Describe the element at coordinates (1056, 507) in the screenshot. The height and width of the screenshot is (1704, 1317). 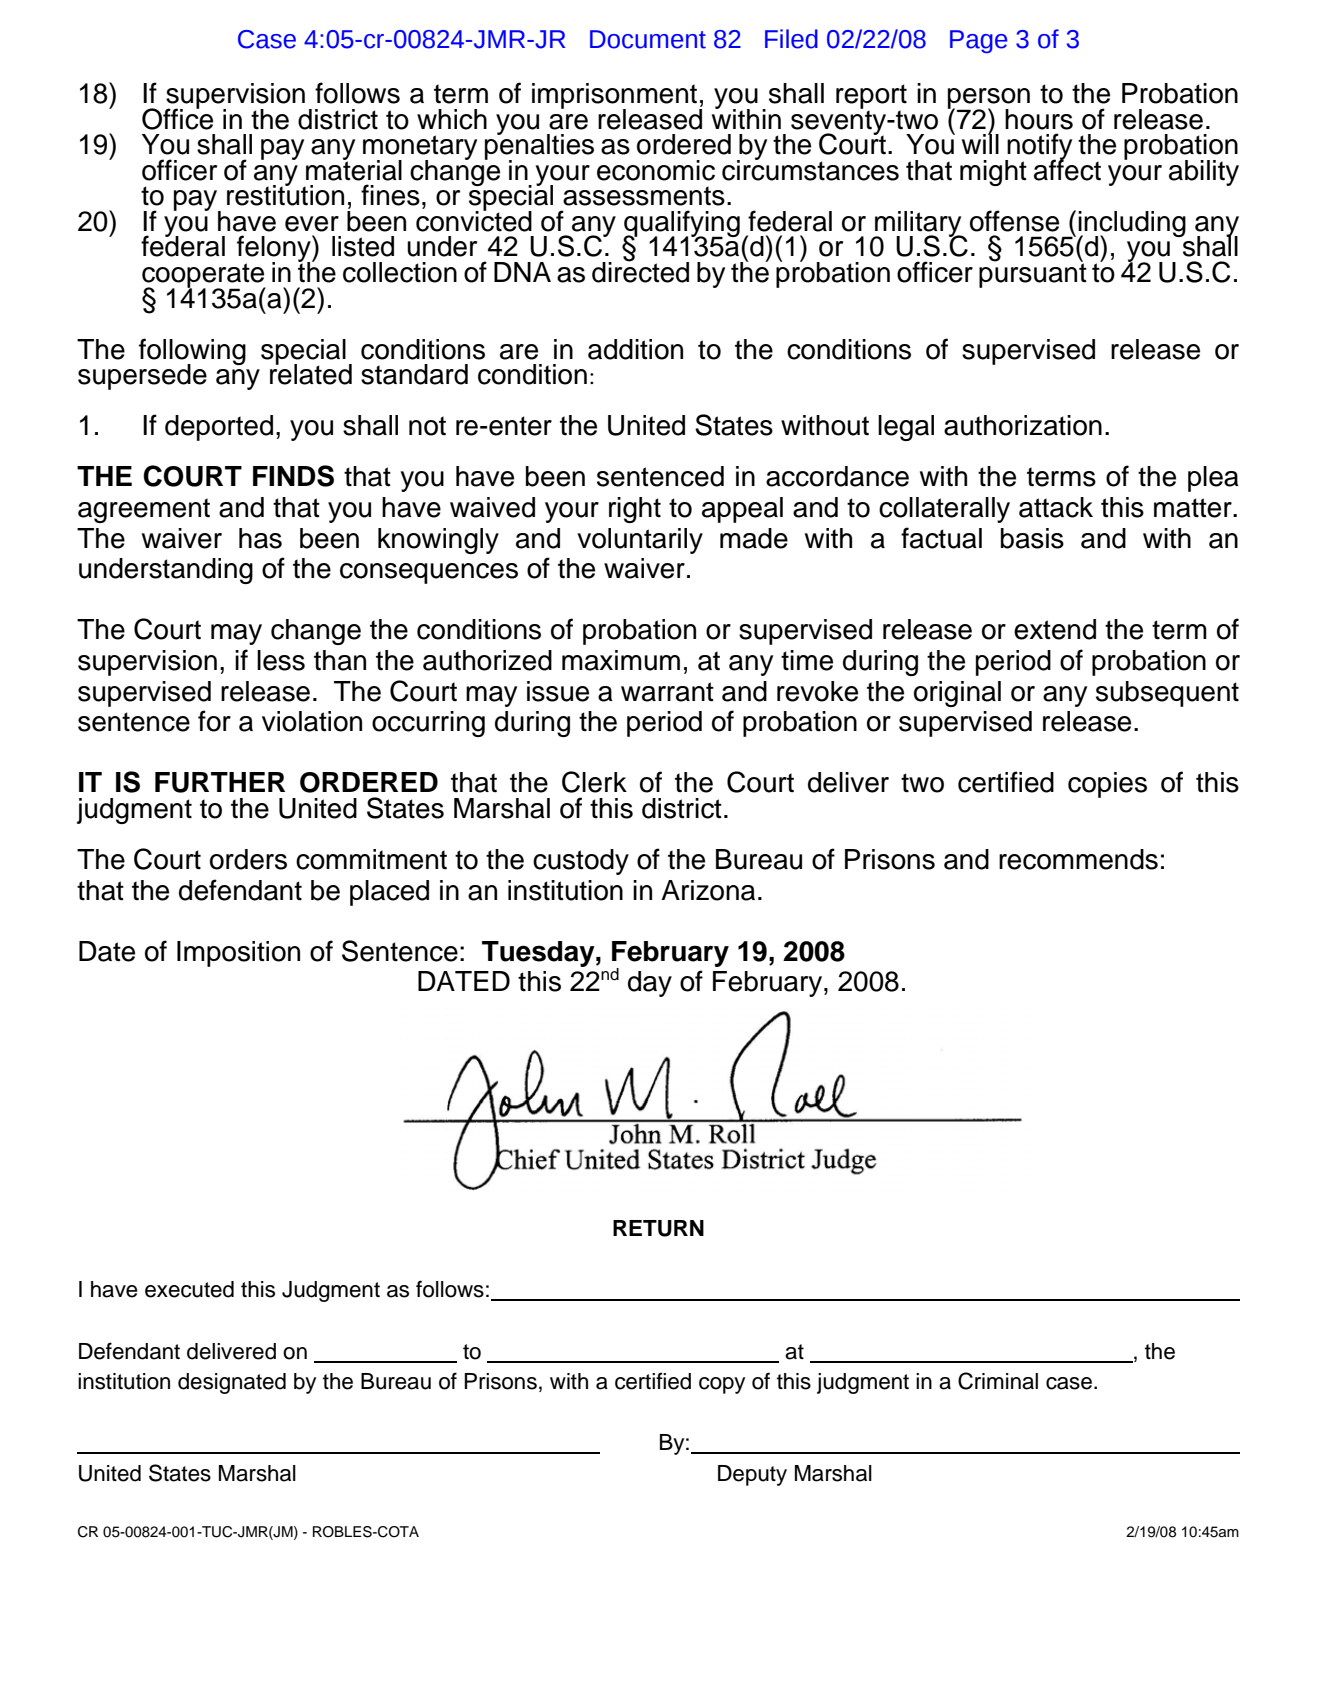
I see `attack` at that location.
